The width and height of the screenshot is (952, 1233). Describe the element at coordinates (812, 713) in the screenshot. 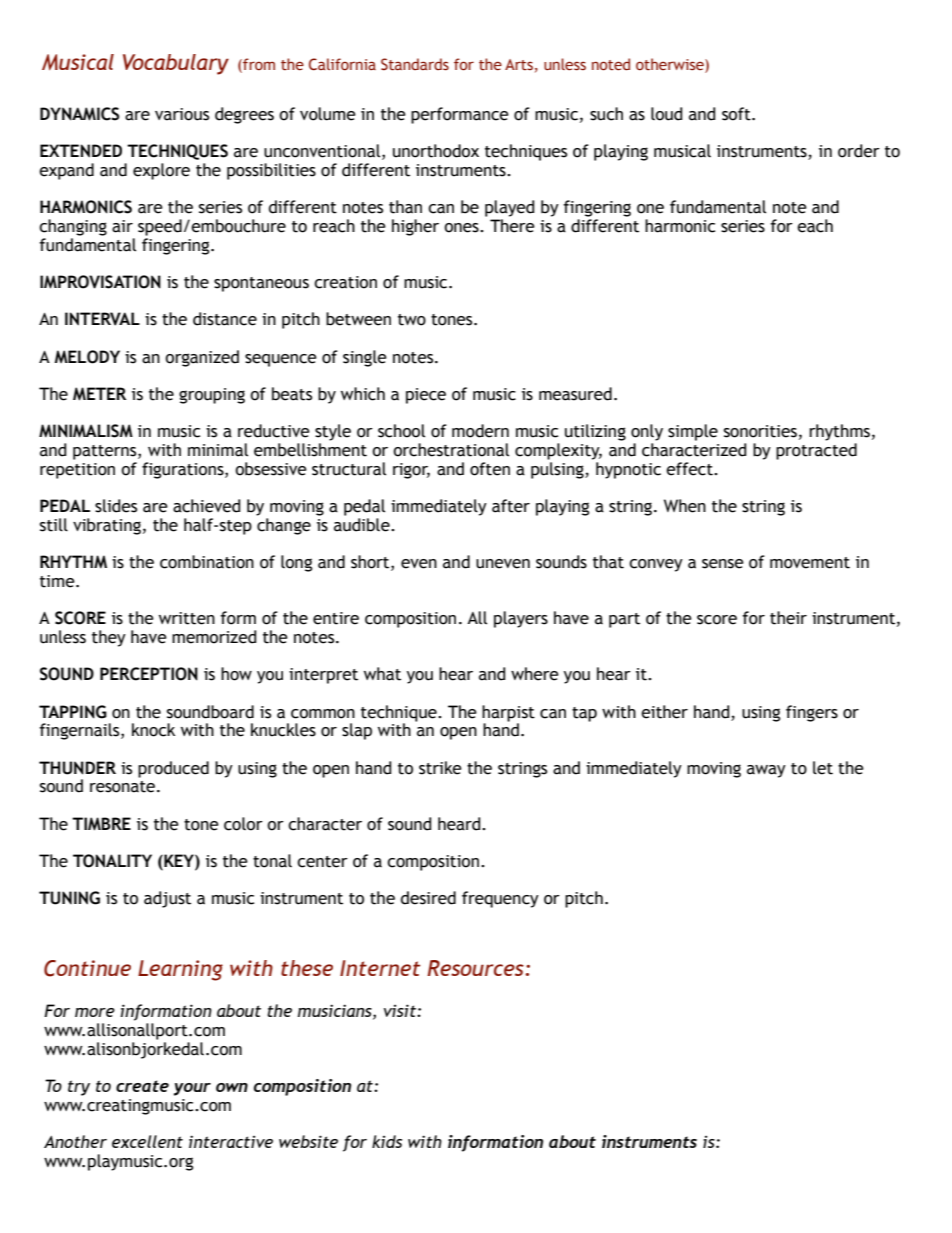

I see `fingers` at that location.
